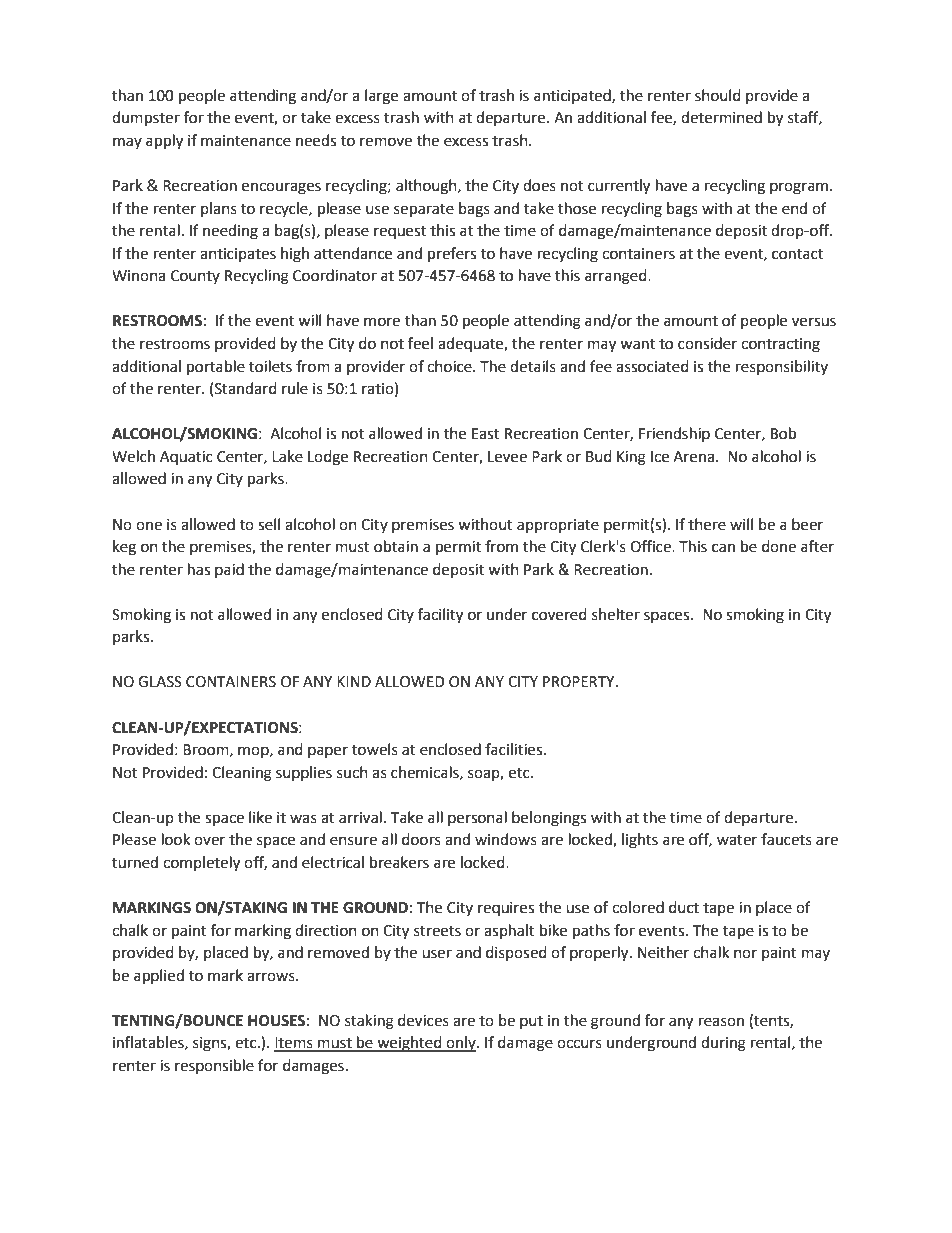 The width and height of the page is (952, 1233). What do you see at coordinates (381, 97) in the page?
I see `large` at bounding box center [381, 97].
